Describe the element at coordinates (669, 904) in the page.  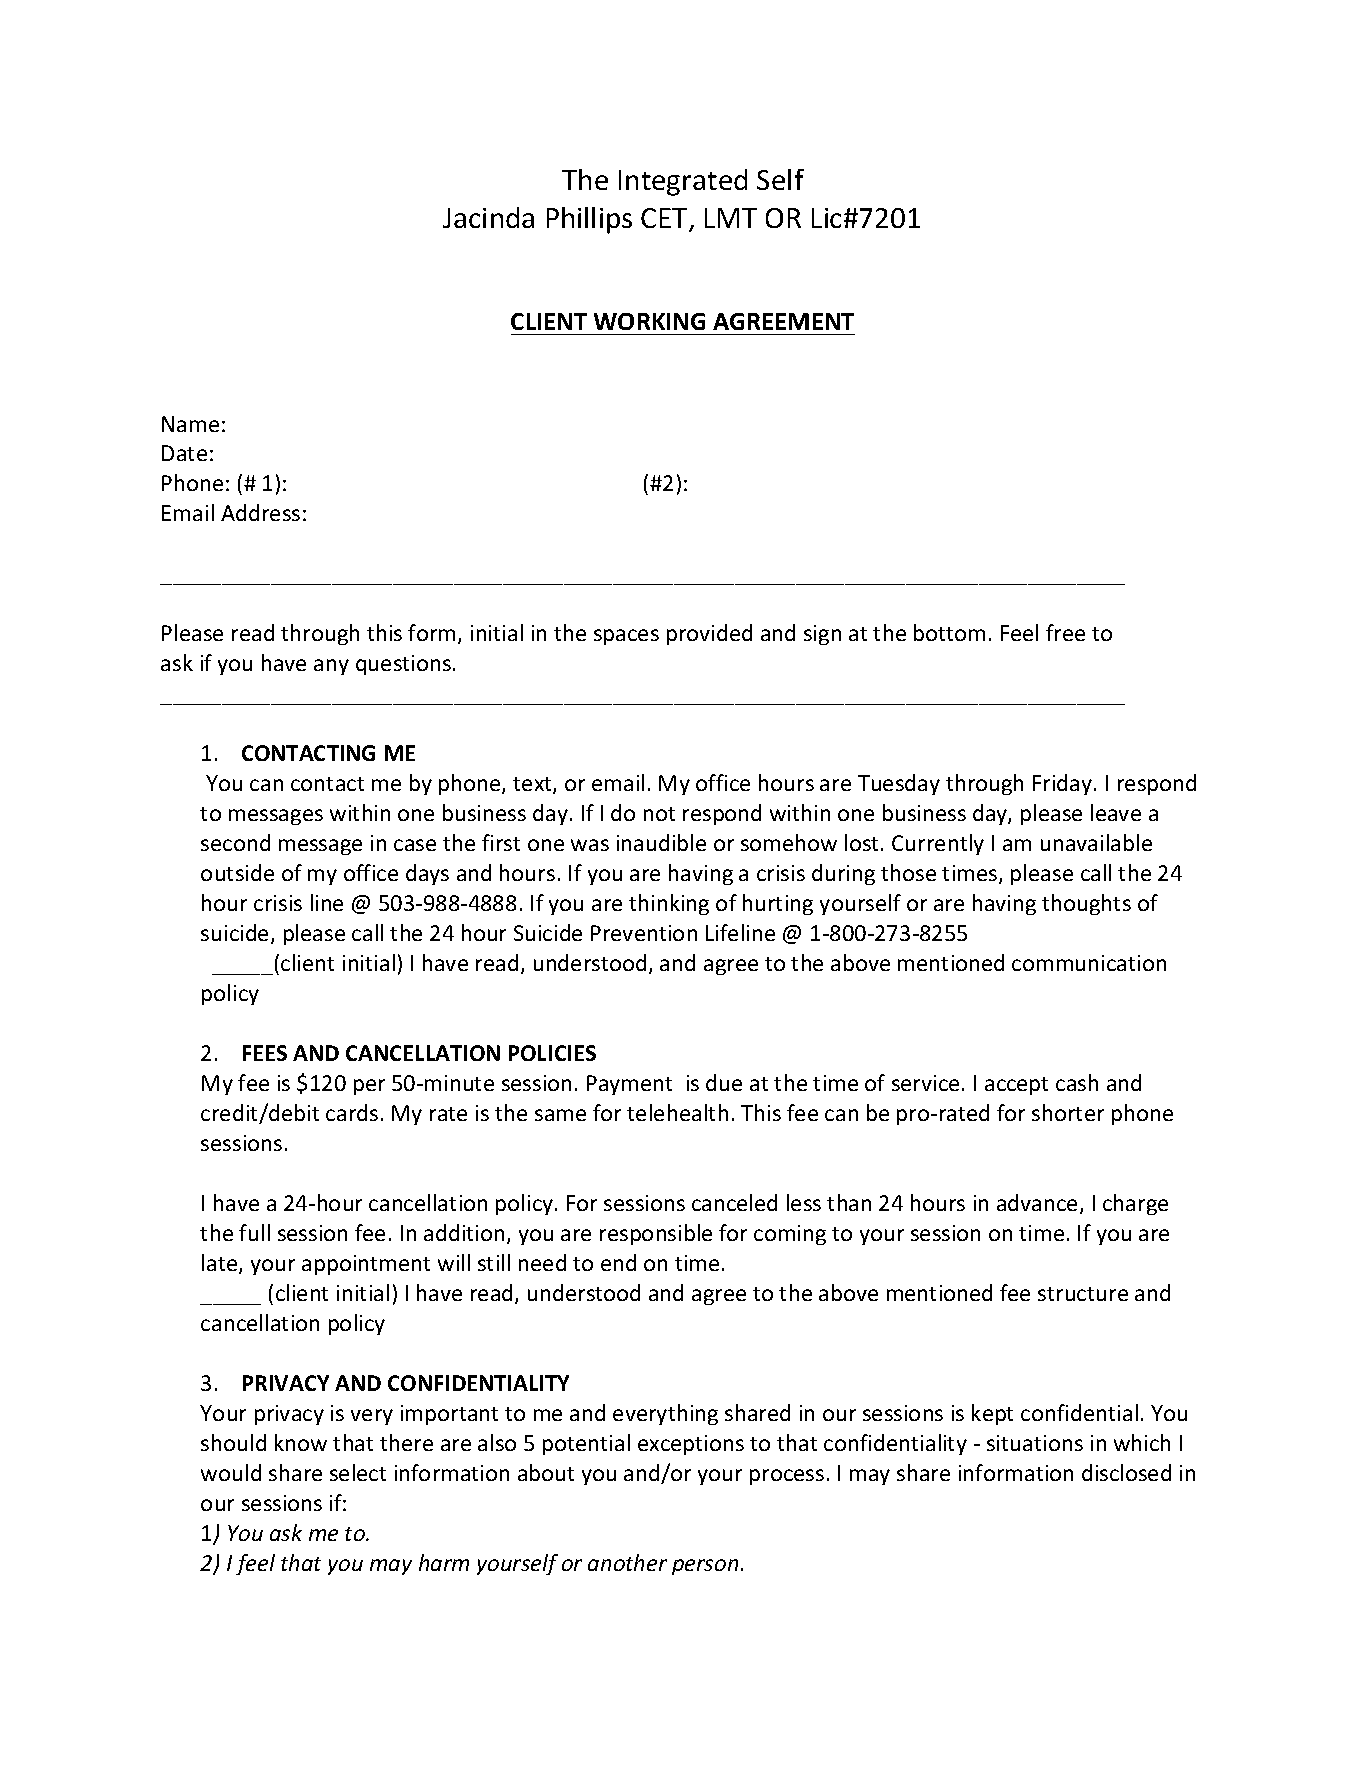
I see `thinking` at that location.
